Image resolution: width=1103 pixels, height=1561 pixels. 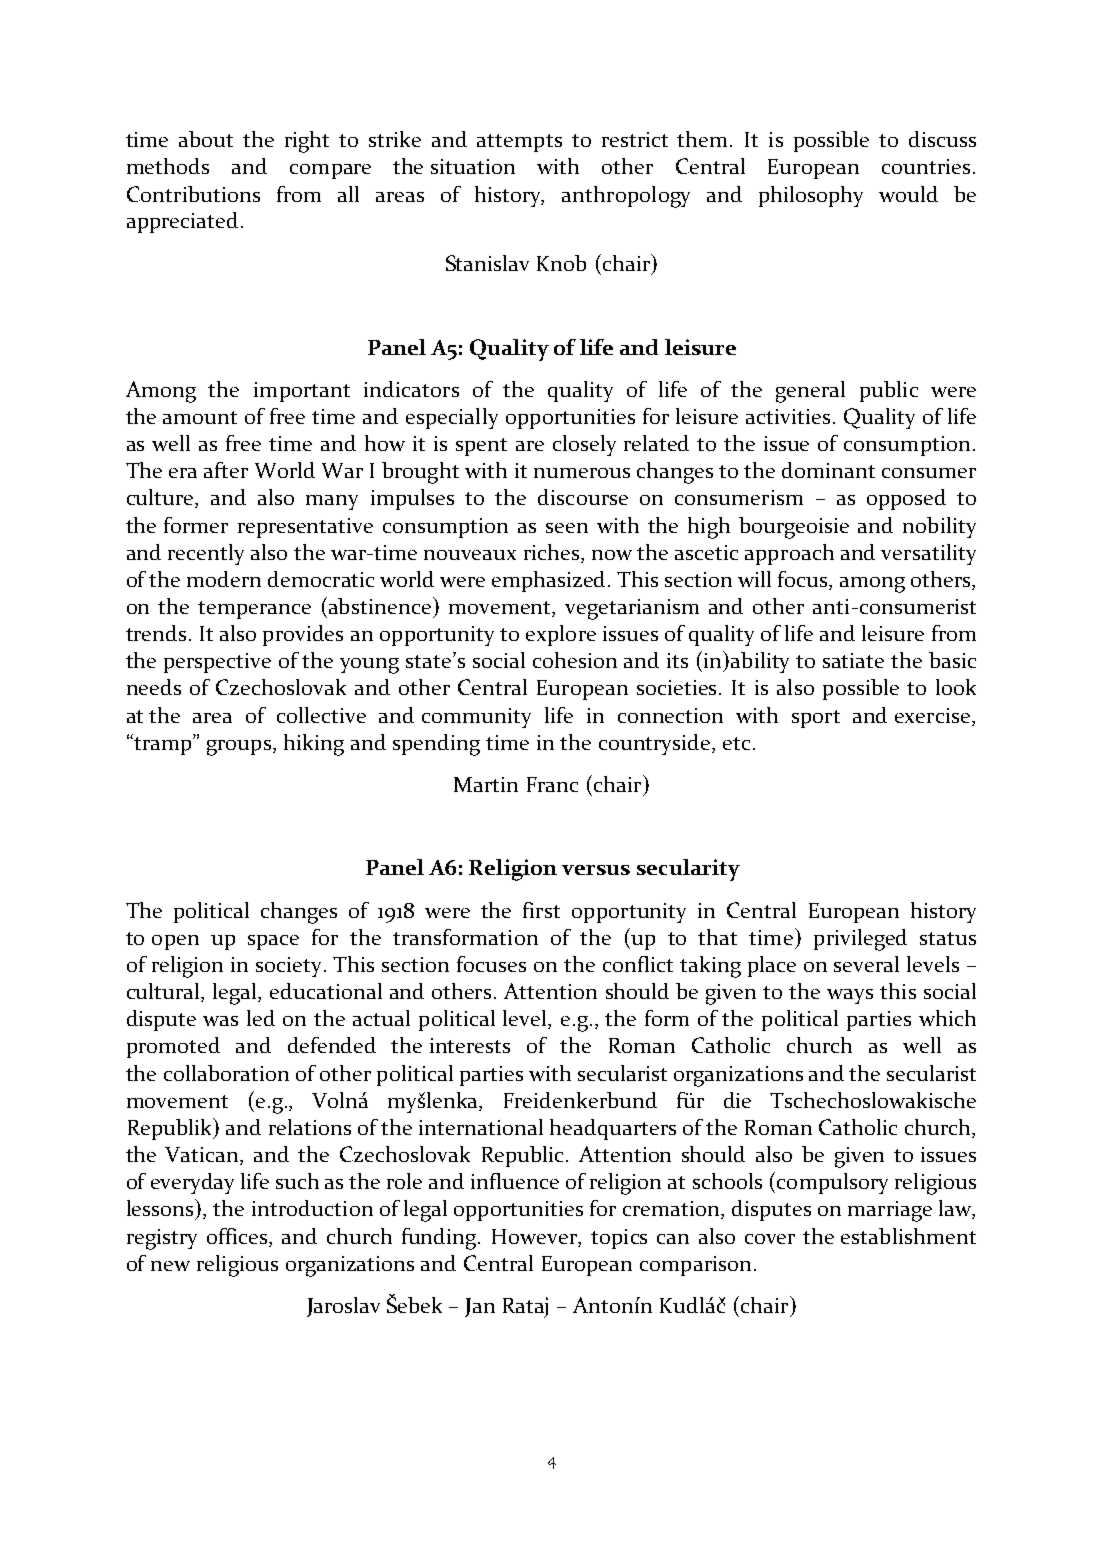 What do you see at coordinates (860, 940) in the image?
I see `privileged` at bounding box center [860, 940].
